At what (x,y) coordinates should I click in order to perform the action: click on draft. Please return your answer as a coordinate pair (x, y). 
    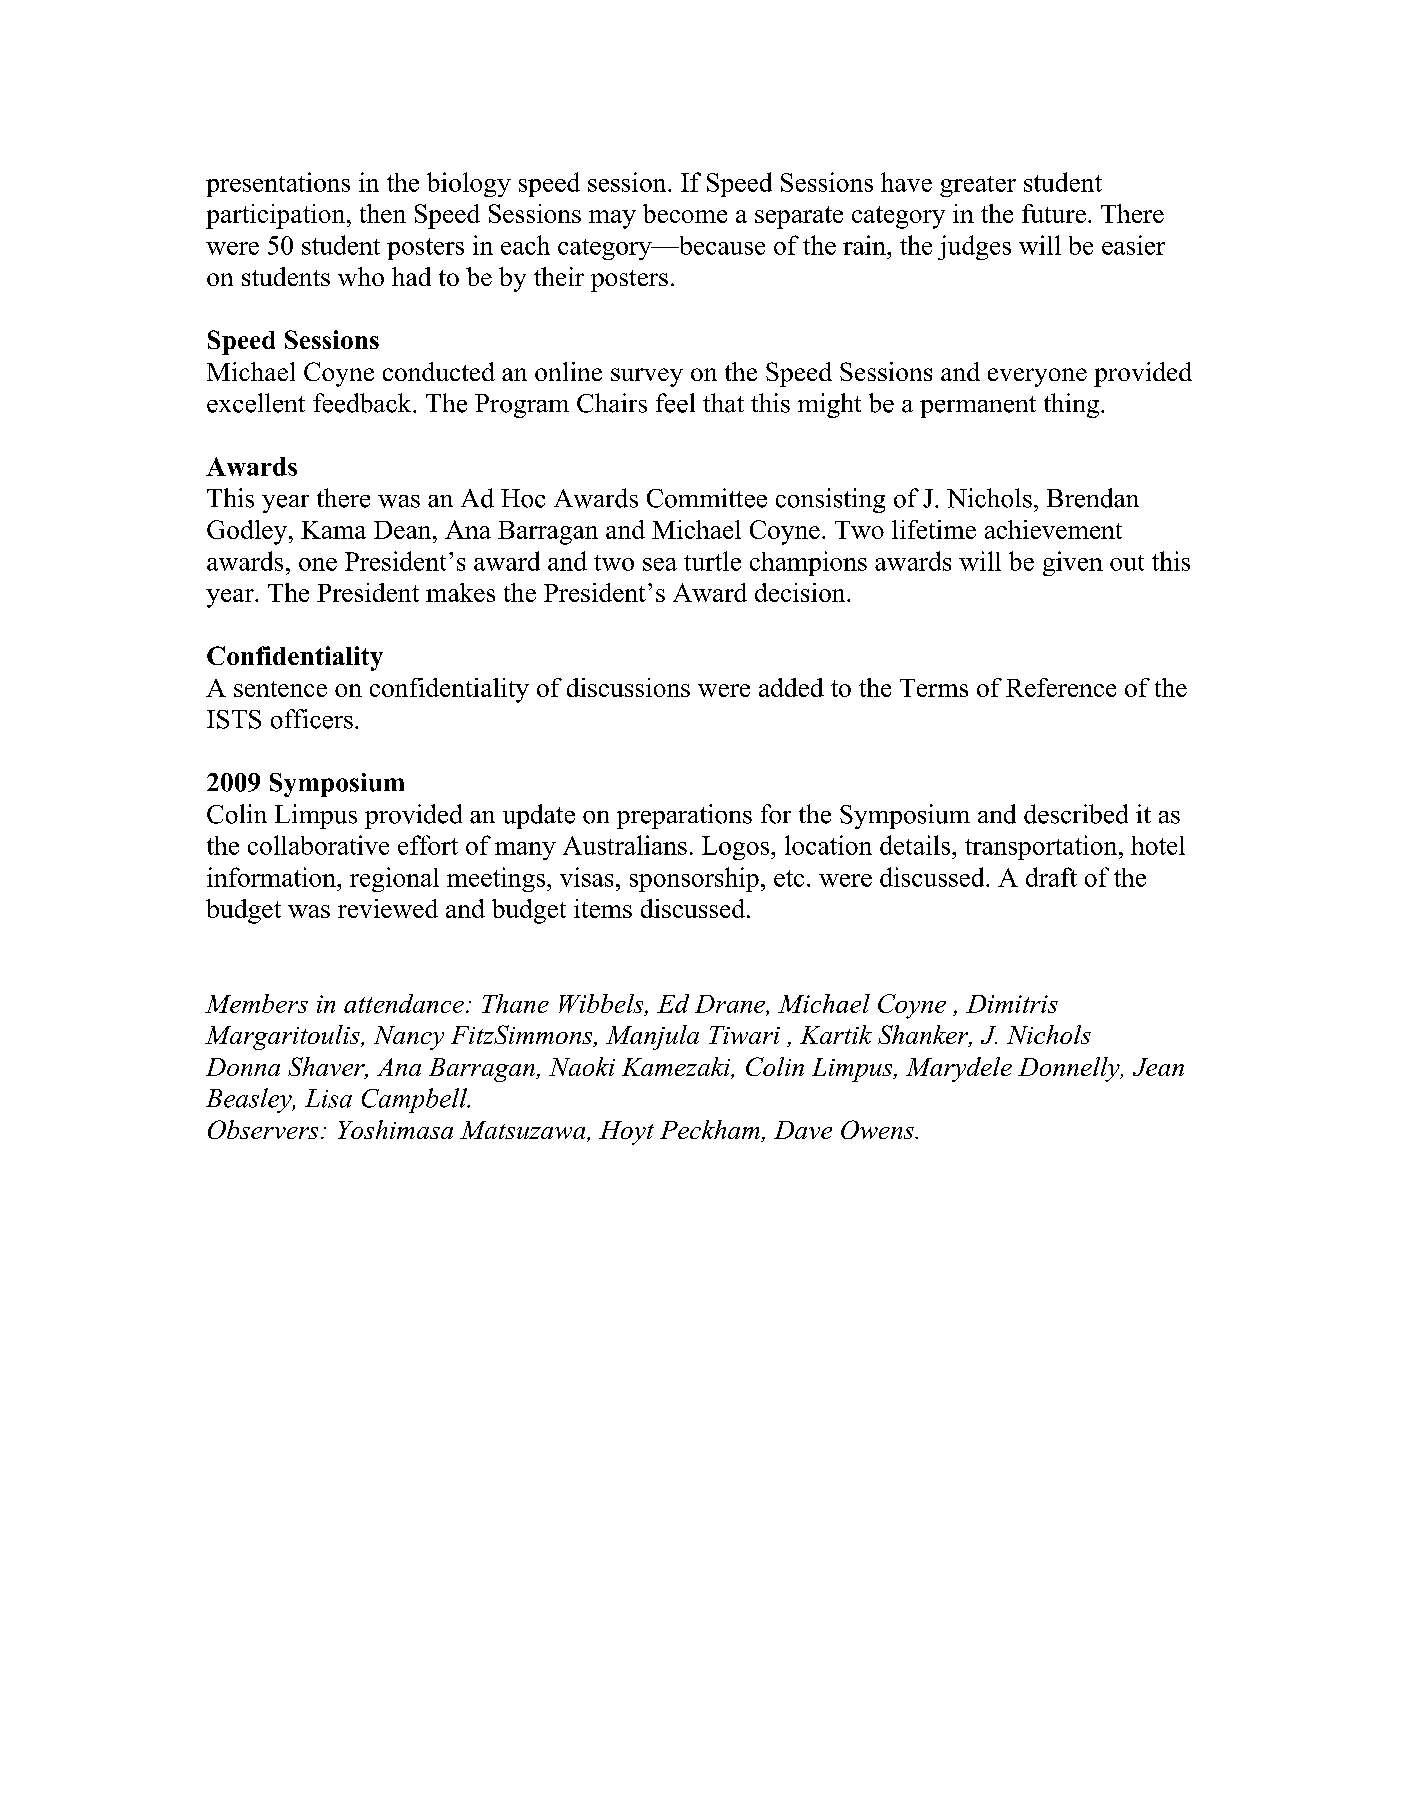
    Looking at the image, I should click on (1051, 877).
